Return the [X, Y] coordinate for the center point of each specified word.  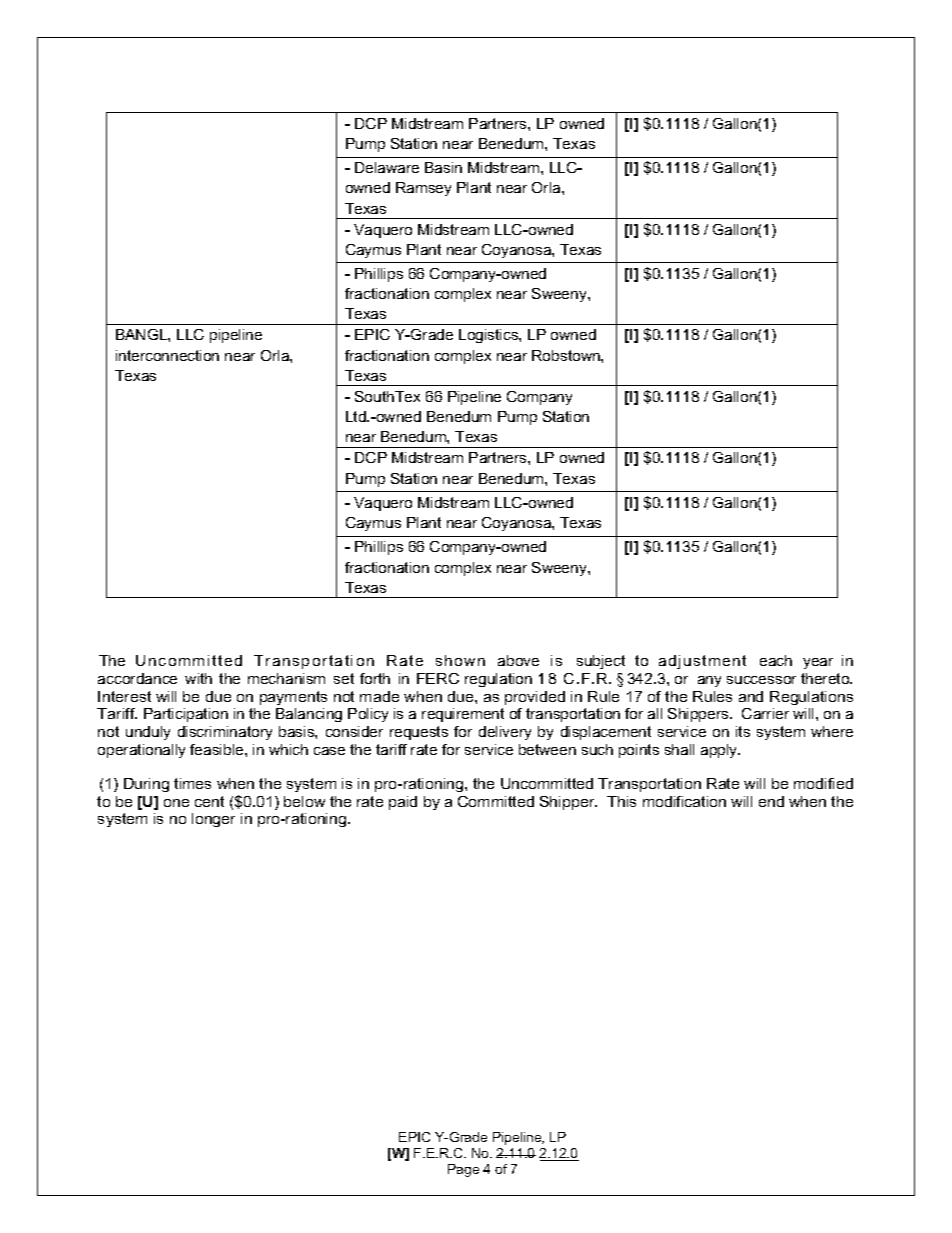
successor [761, 680]
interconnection [167, 355]
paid [403, 803]
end [771, 801]
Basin [443, 167]
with [198, 678]
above [518, 660]
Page [463, 1170]
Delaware [387, 167]
